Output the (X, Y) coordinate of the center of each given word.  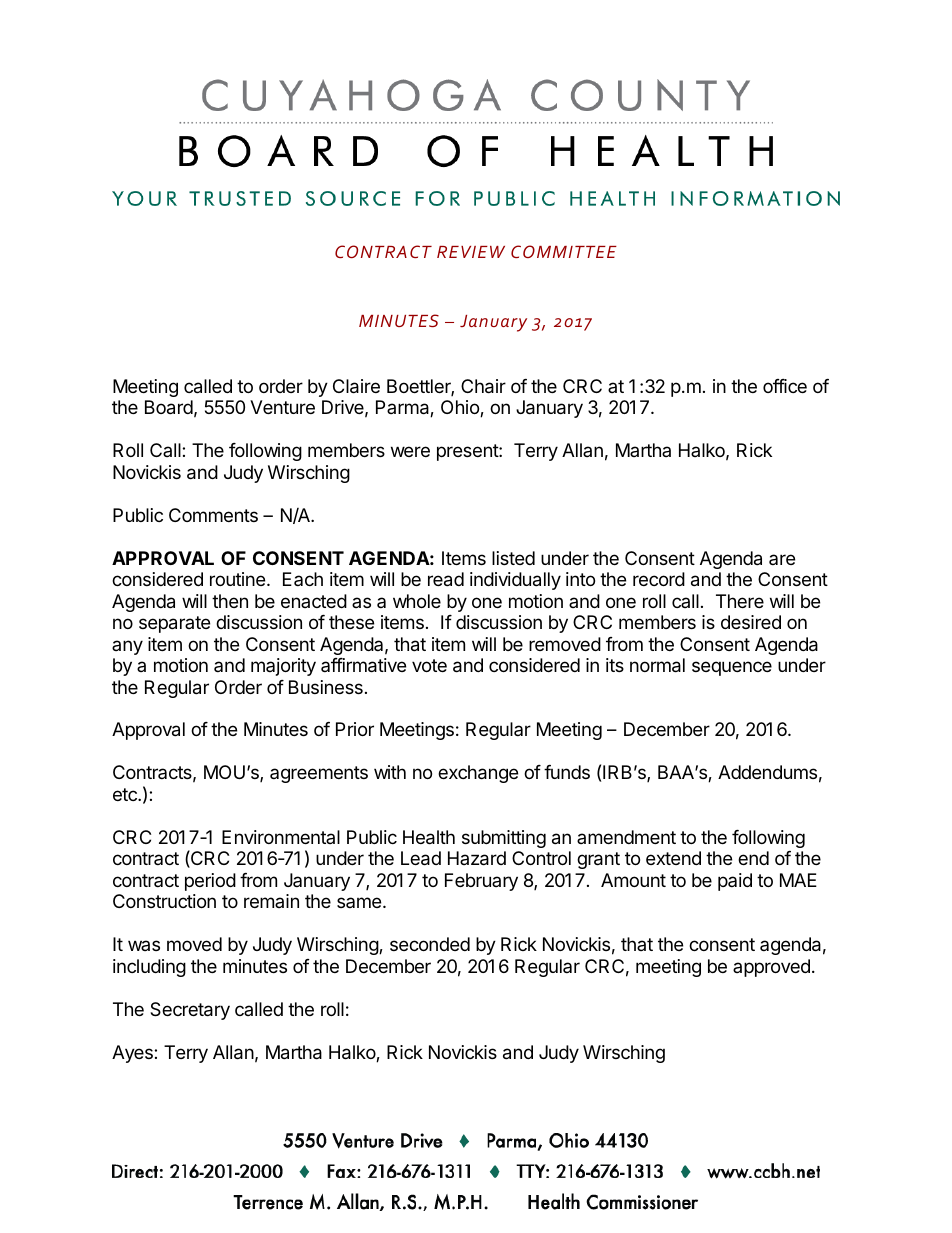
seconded (430, 944)
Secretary (190, 1011)
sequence (732, 668)
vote (429, 665)
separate (174, 624)
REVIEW (471, 252)
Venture (282, 407)
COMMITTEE (564, 251)
